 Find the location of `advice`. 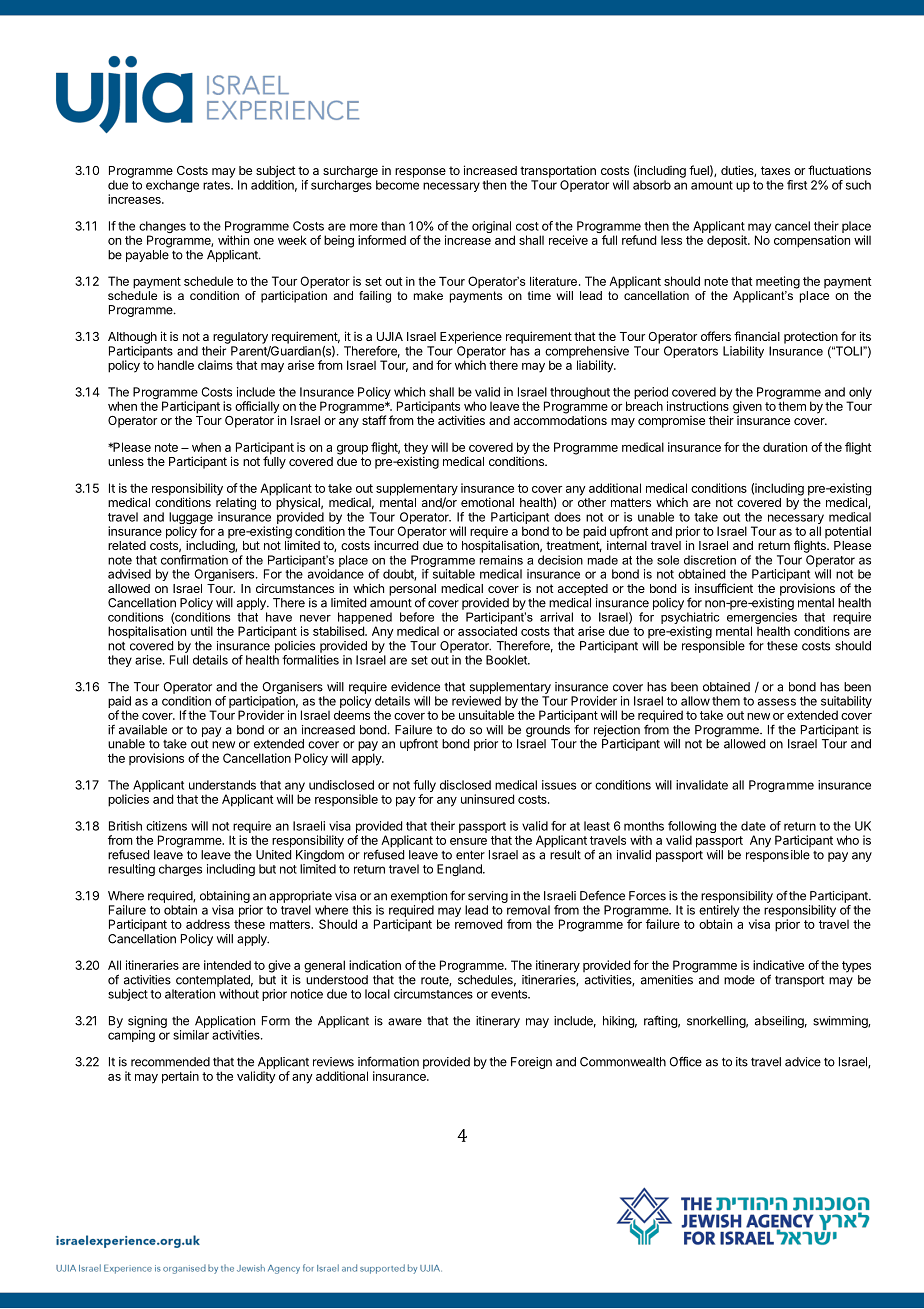

advice is located at coordinates (803, 1062).
